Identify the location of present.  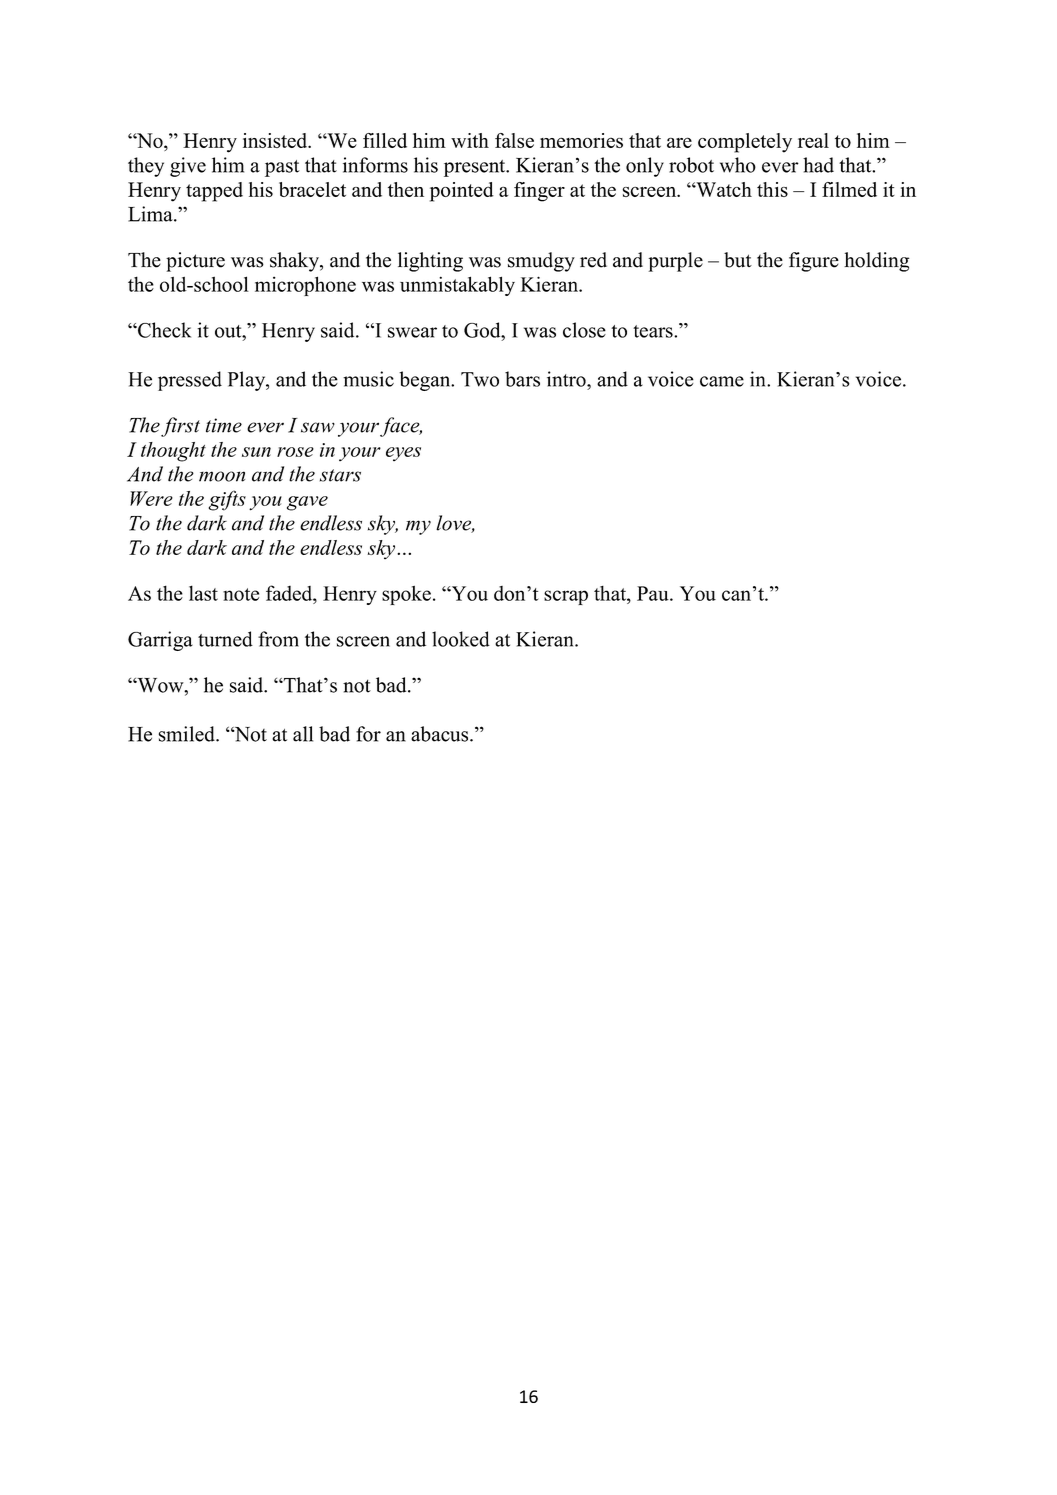
(476, 168).
